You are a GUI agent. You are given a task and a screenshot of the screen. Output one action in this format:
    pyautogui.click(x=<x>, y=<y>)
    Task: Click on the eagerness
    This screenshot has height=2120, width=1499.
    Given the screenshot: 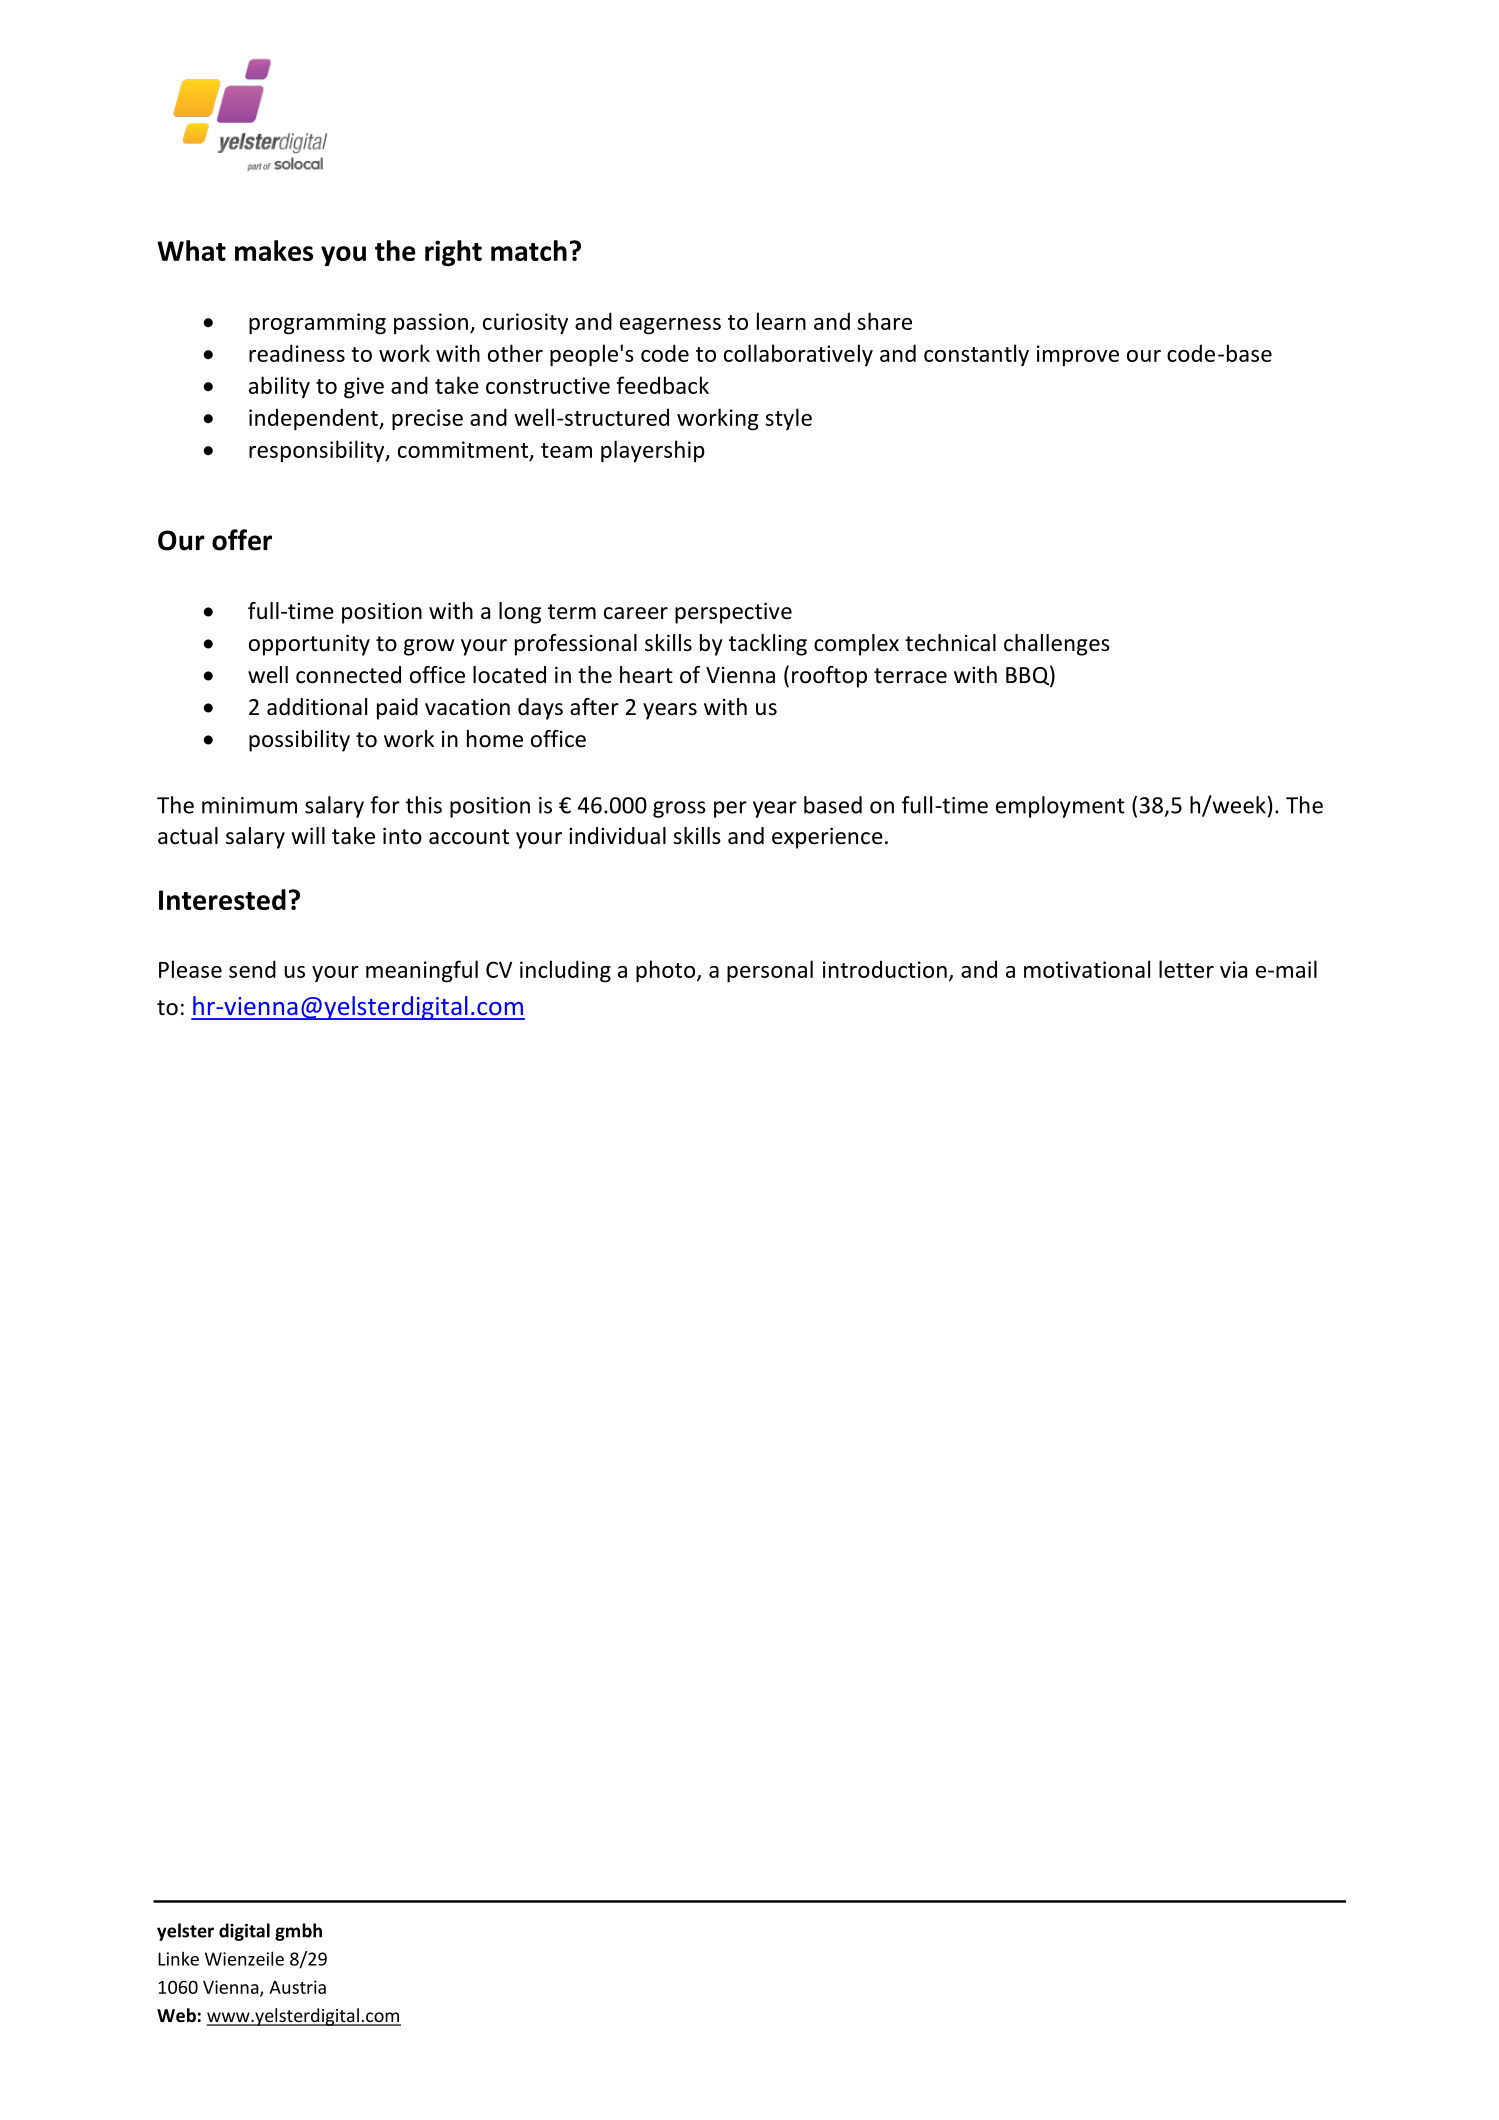 What is the action you would take?
    pyautogui.click(x=670, y=326)
